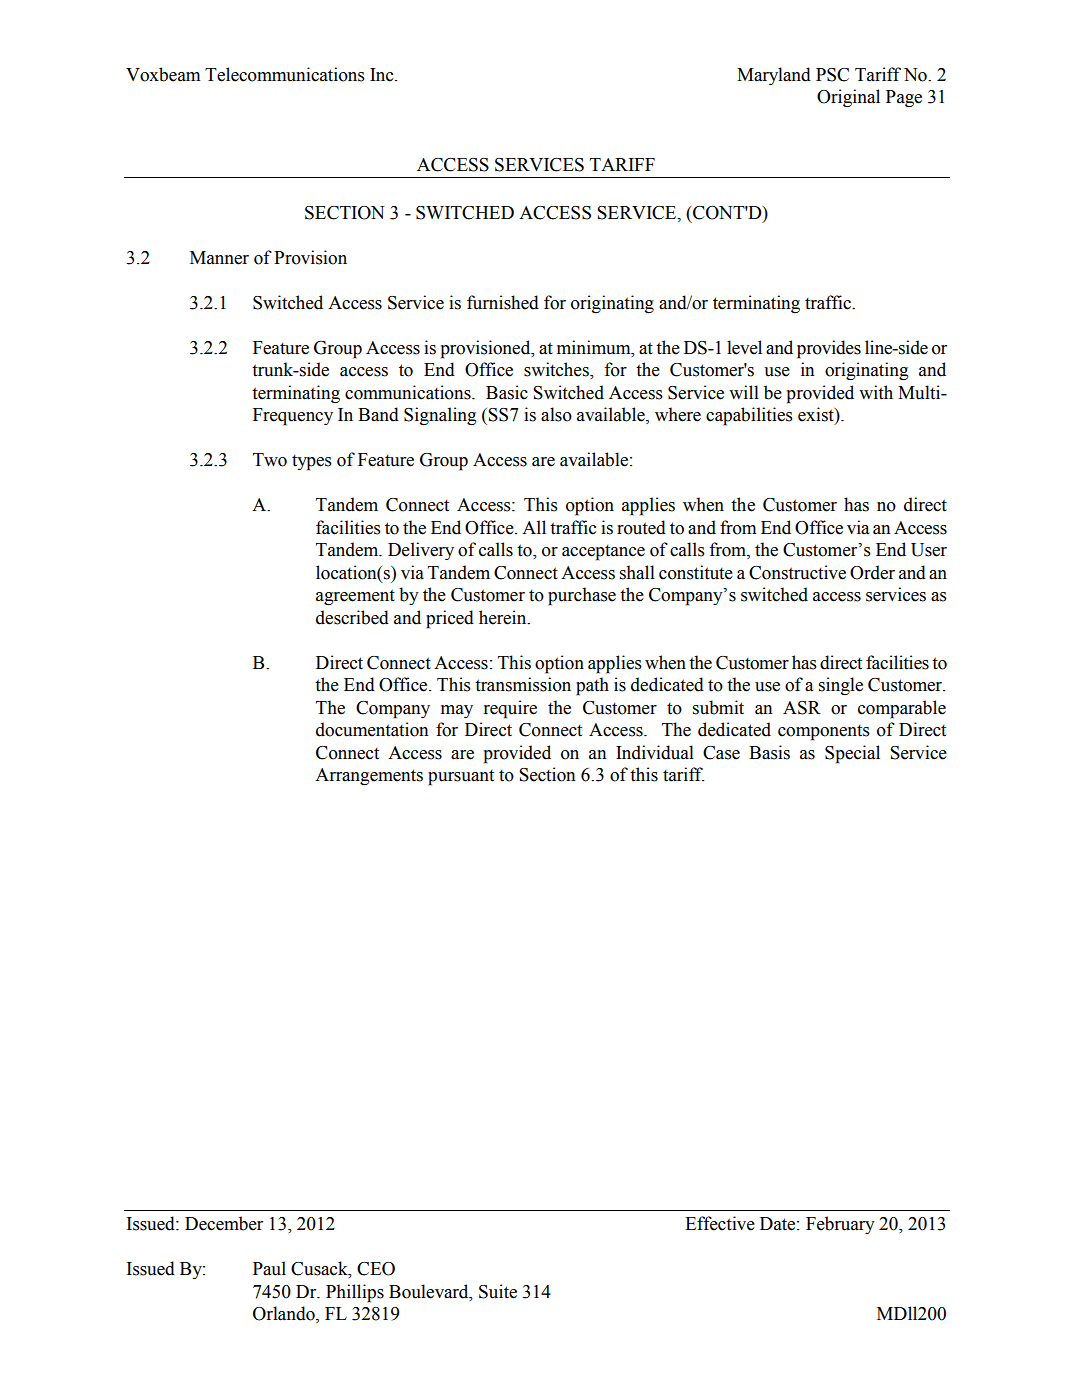 This document has width=1073, height=1388. I want to click on February, so click(840, 1225).
